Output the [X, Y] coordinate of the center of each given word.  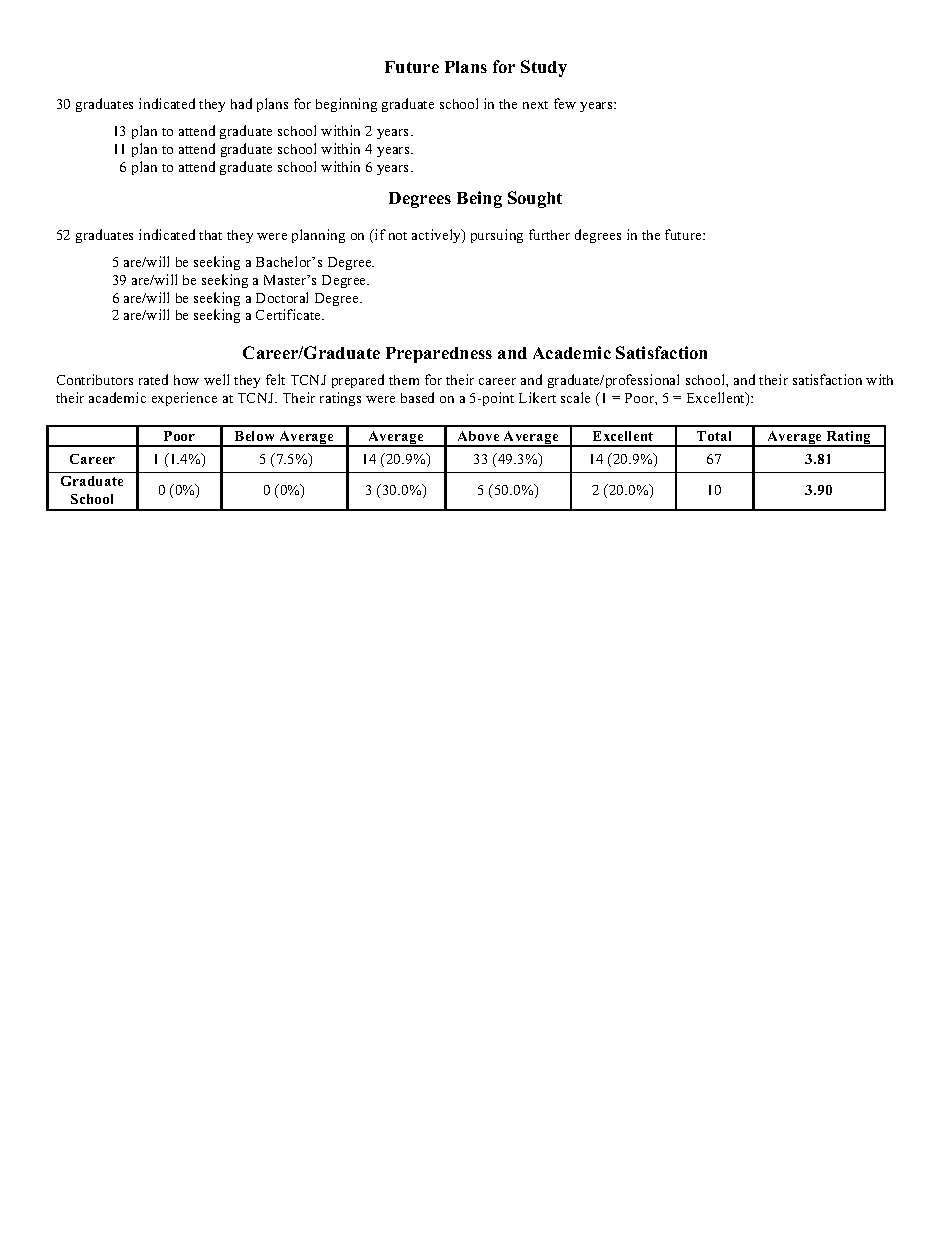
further [549, 234]
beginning [346, 105]
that [210, 235]
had [241, 103]
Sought [535, 199]
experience [184, 399]
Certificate [289, 314]
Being [479, 199]
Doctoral [282, 297]
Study [544, 68]
